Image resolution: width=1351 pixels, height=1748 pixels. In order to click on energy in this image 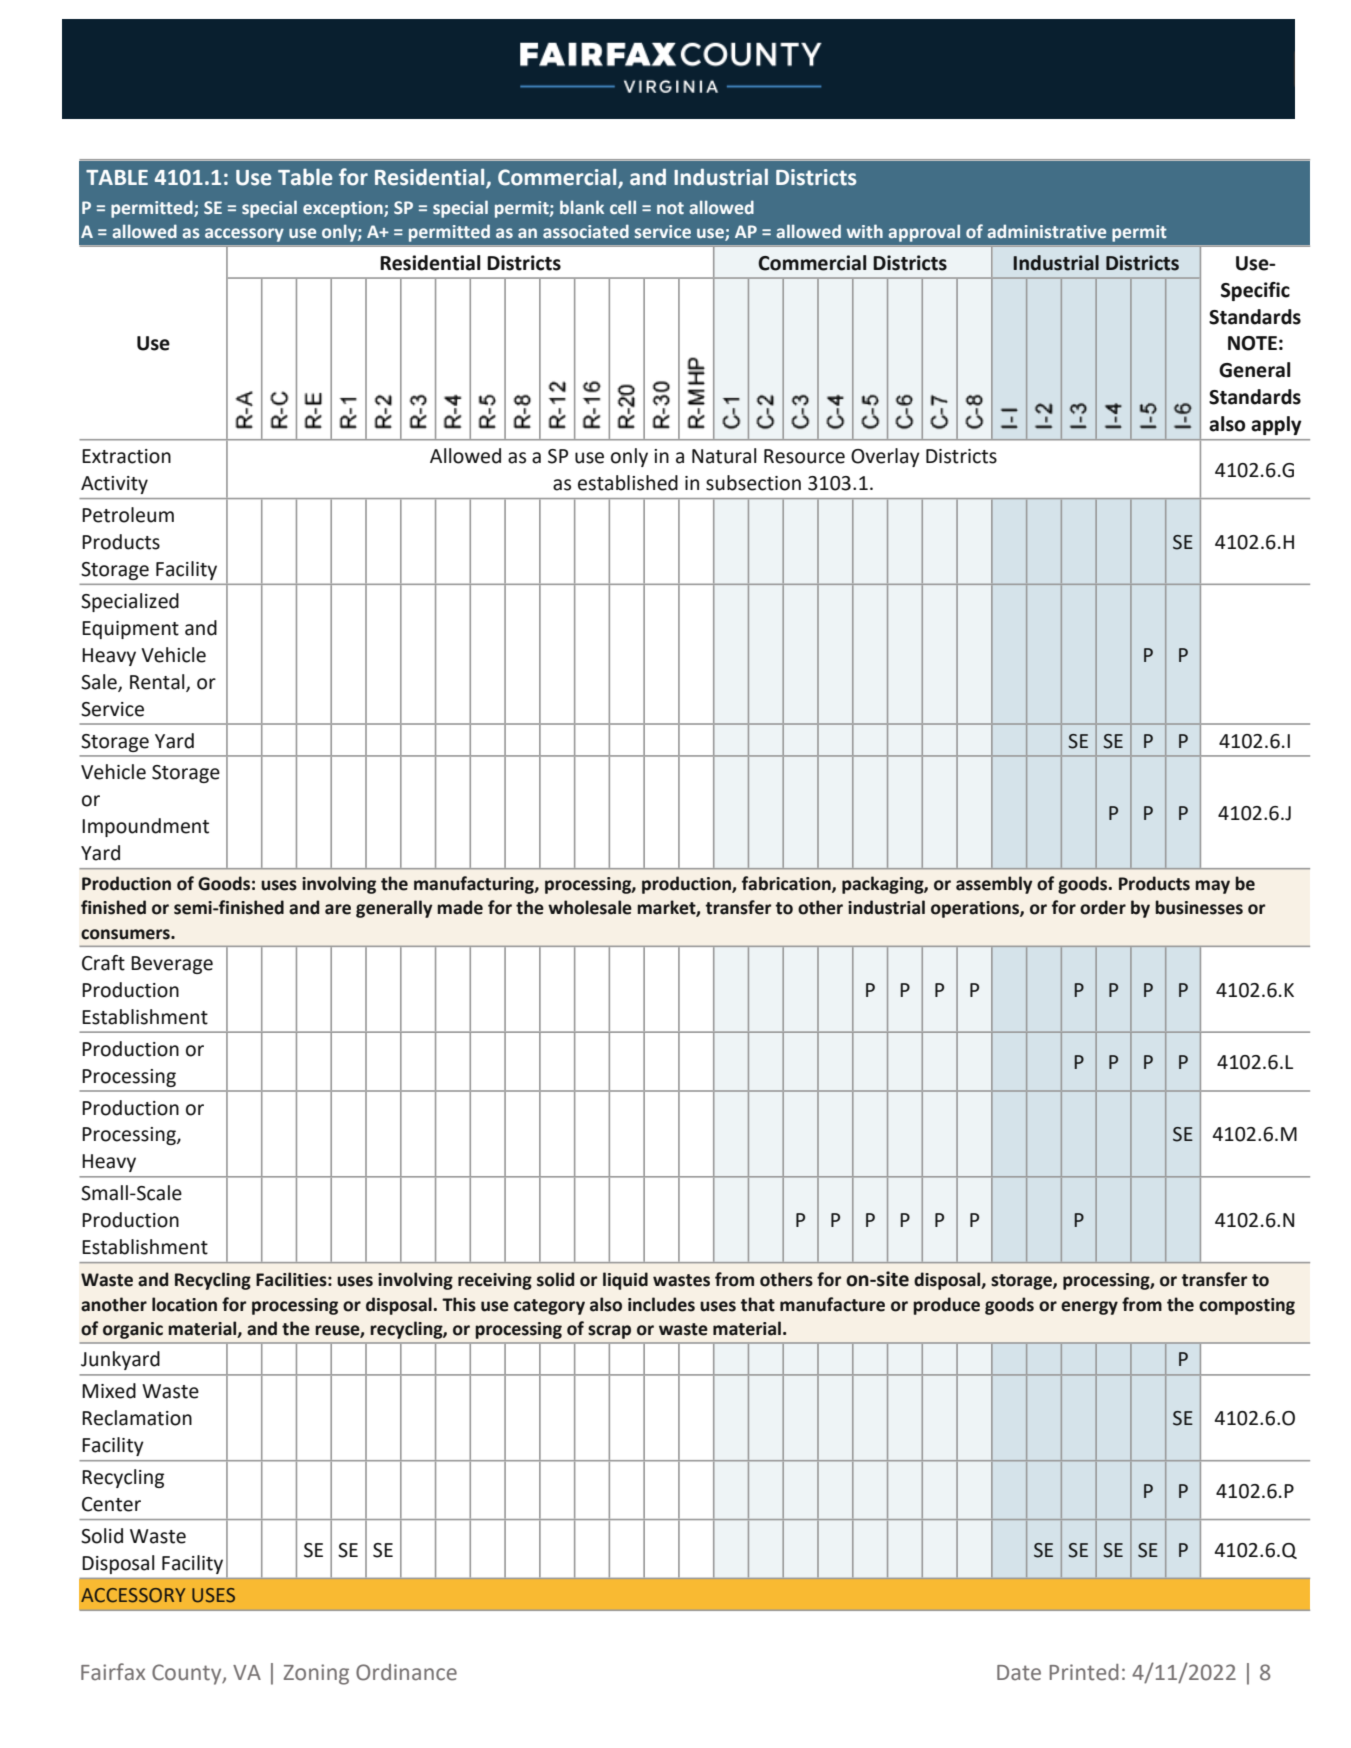, I will do `click(1089, 1308)`.
